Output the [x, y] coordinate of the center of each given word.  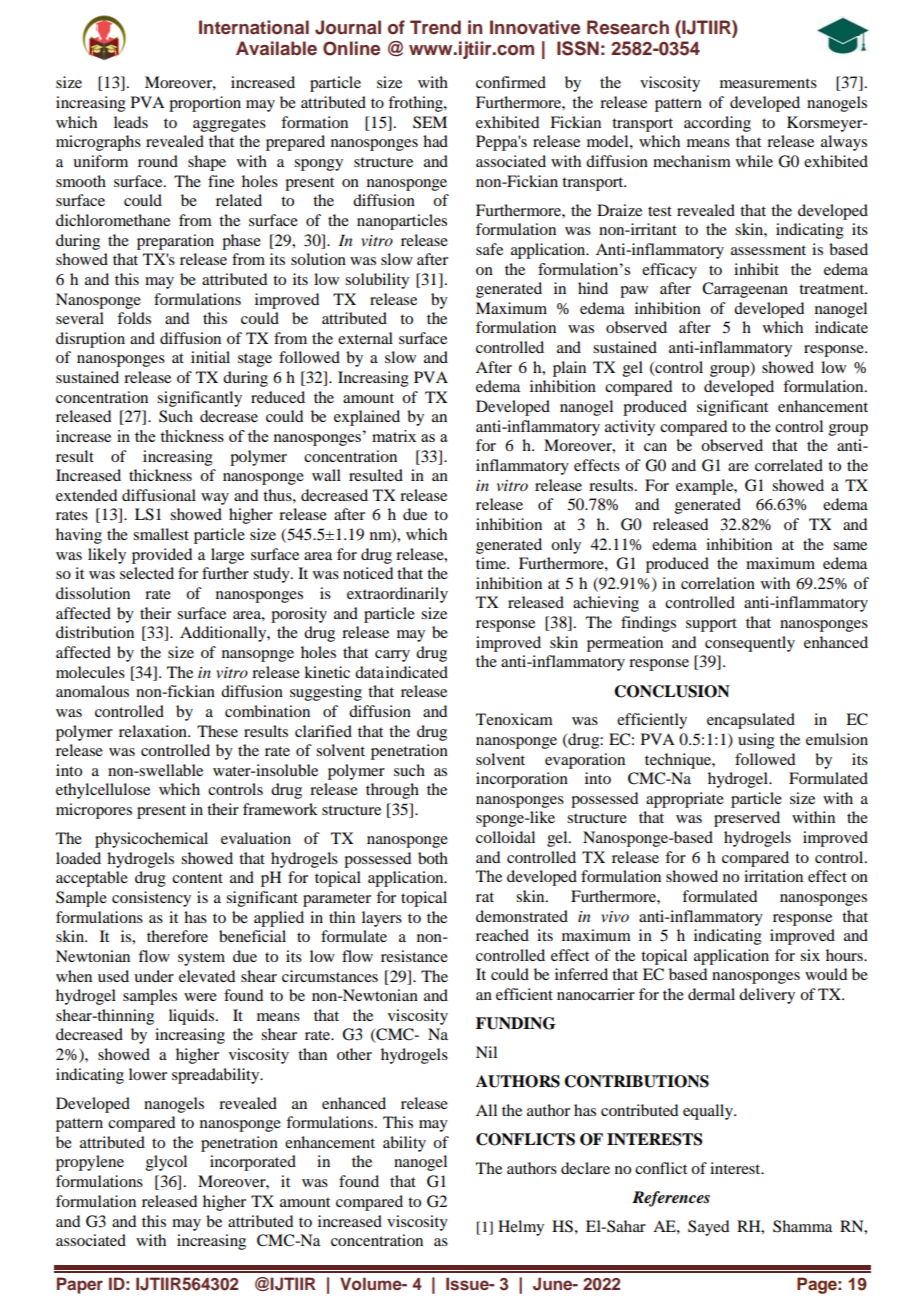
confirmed [511, 82]
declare [585, 1168]
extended [86, 495]
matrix [394, 436]
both [433, 858]
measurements [768, 83]
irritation [773, 876]
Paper [80, 1285]
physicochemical [151, 840]
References [671, 1199]
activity [630, 428]
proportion [205, 104]
